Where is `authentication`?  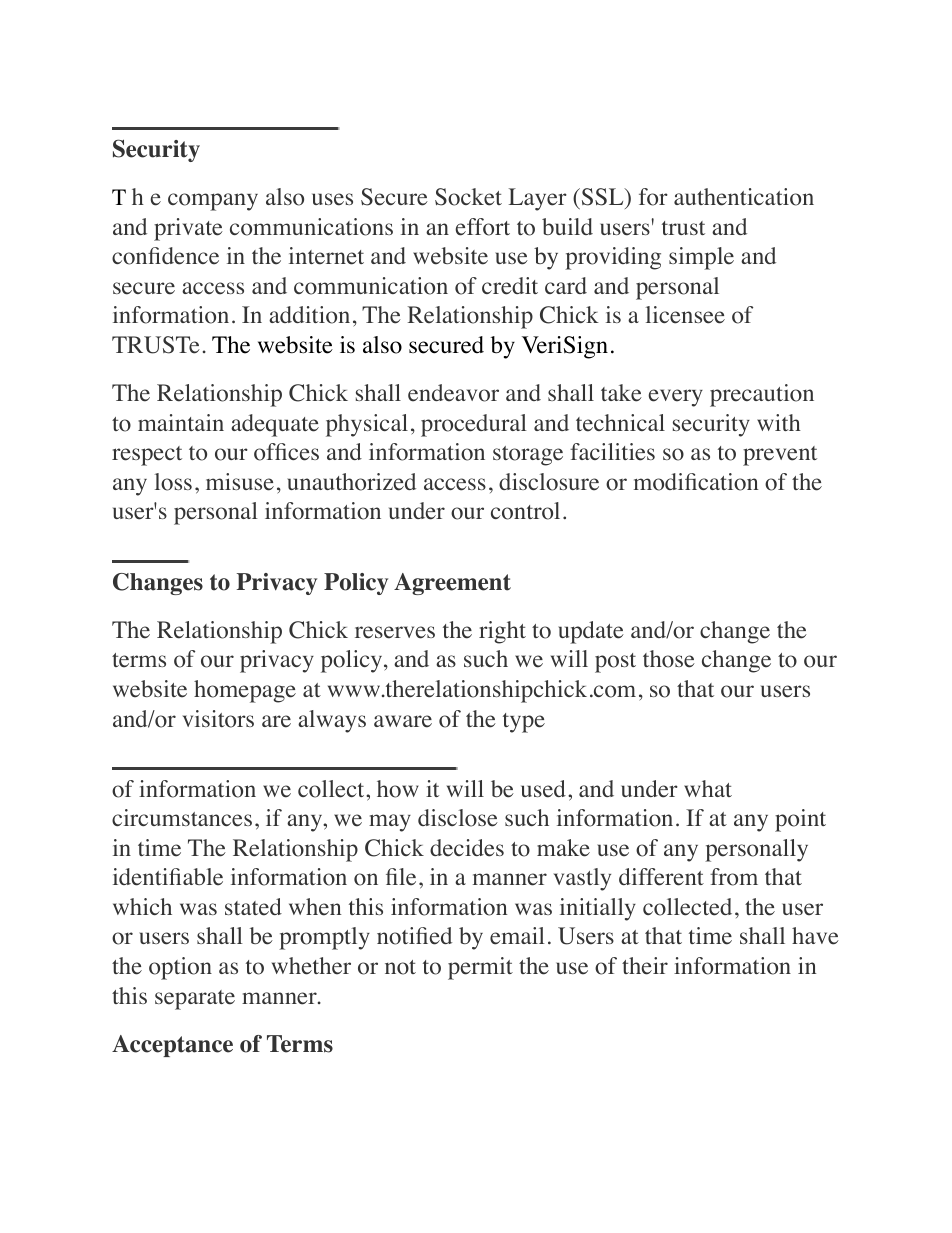
authentication is located at coordinates (744, 197).
